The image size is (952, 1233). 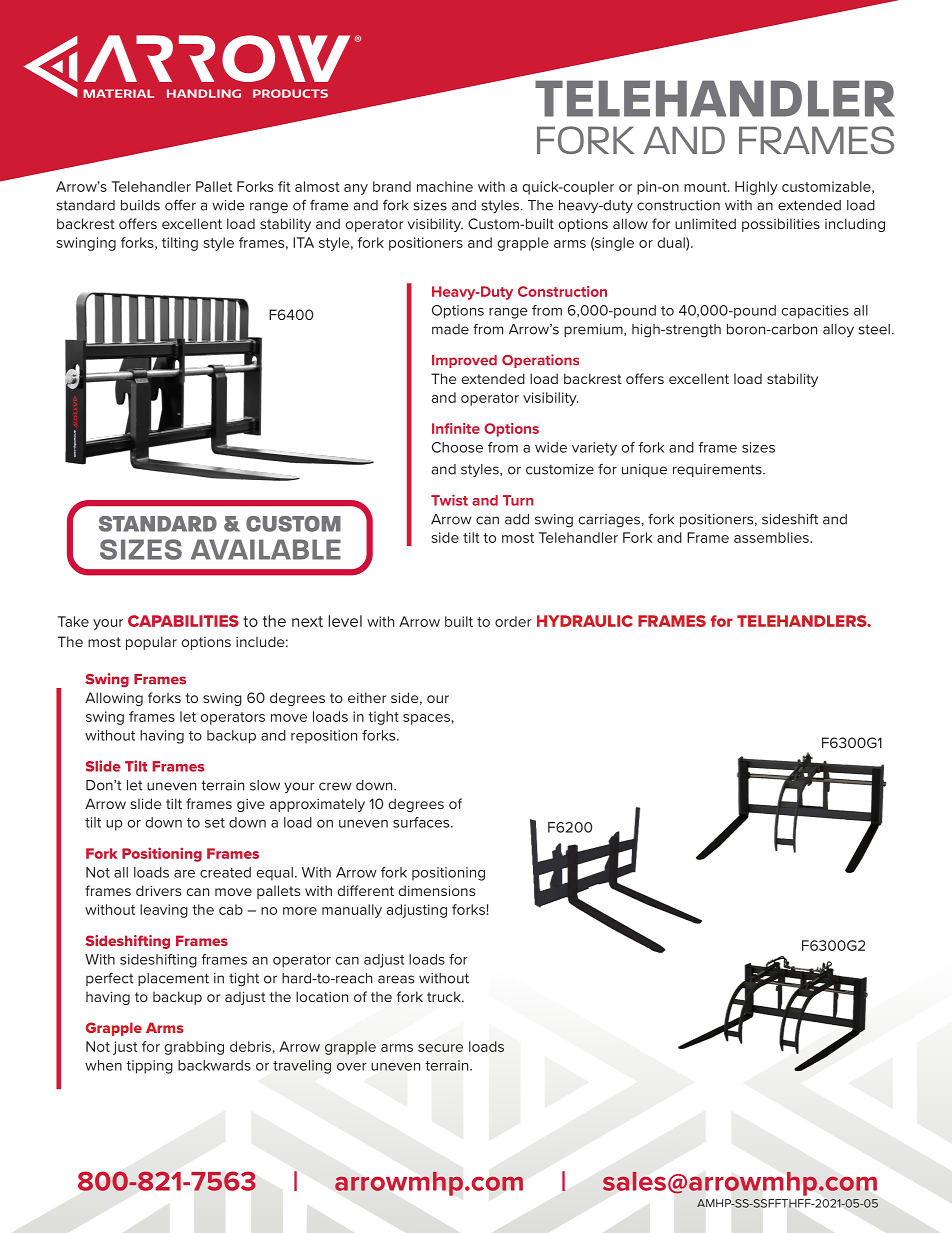 I want to click on grabbing, so click(x=194, y=1048).
